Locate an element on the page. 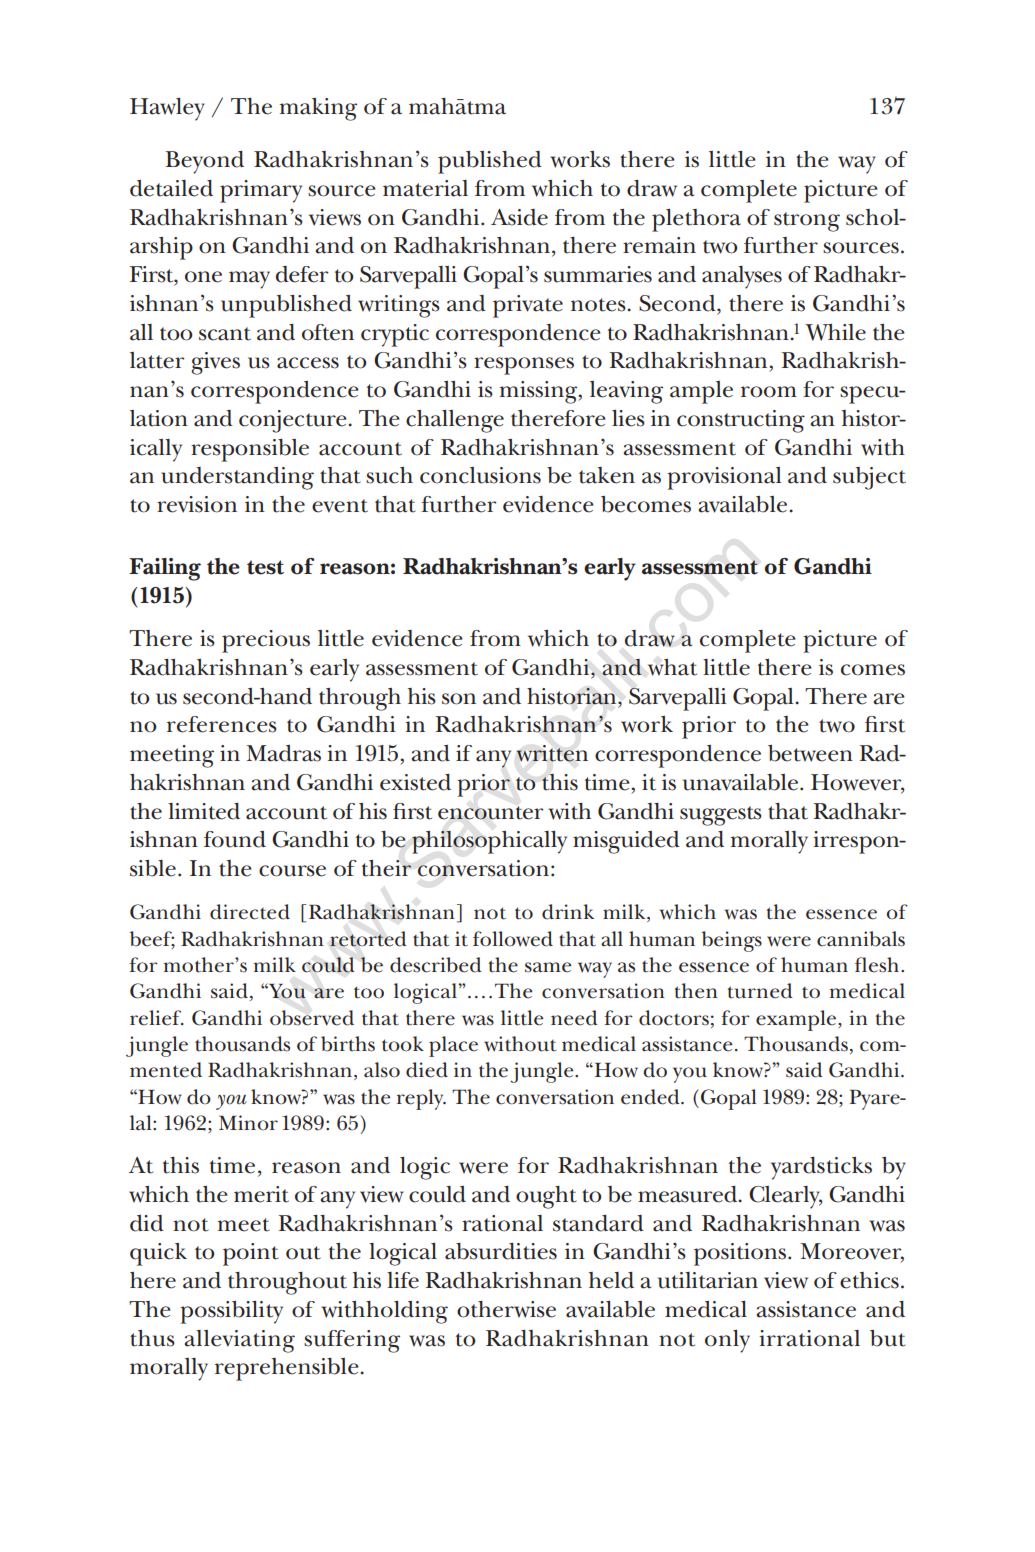 The height and width of the page is (1552, 1035). between is located at coordinates (810, 753).
